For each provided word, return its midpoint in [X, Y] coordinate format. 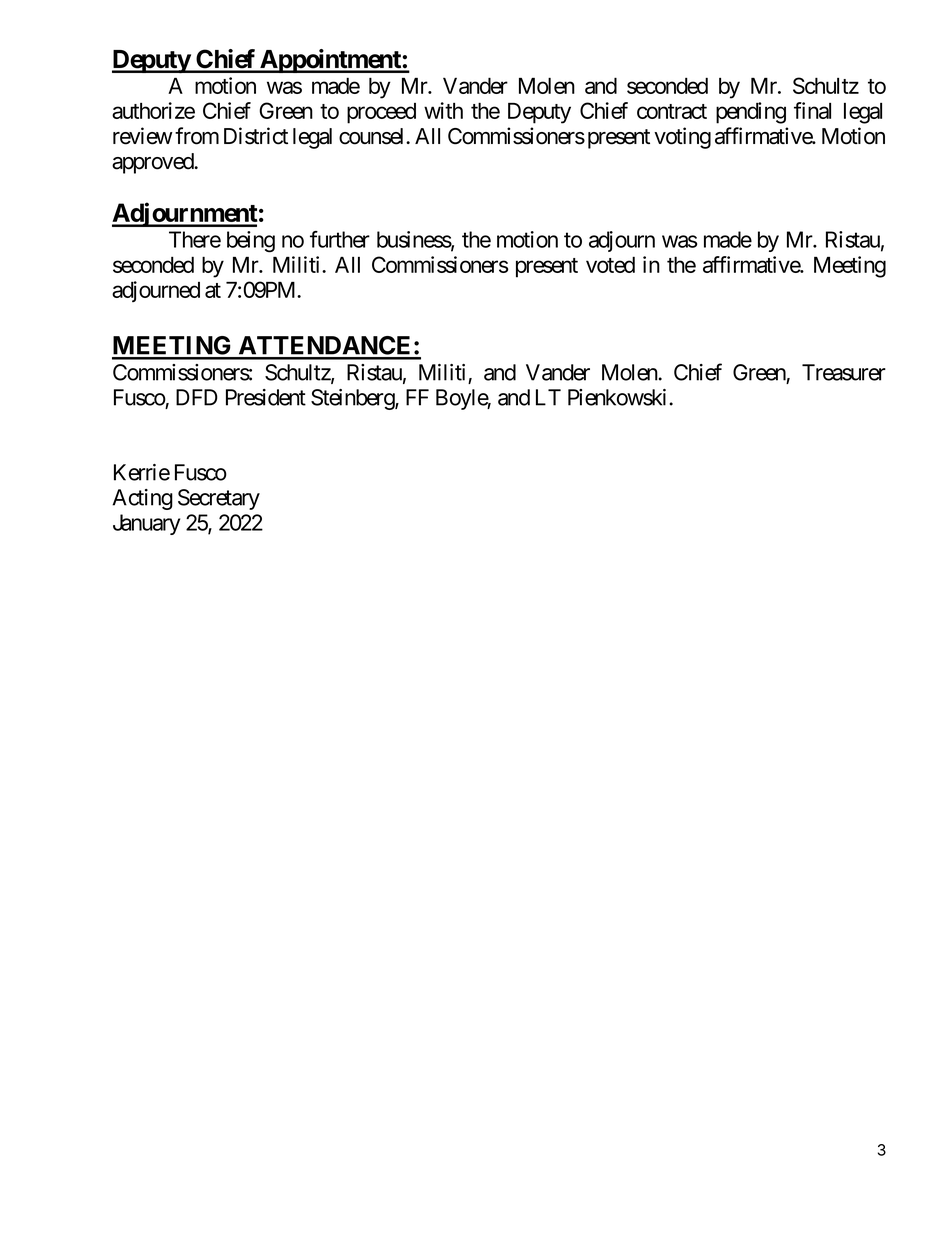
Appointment [330, 61]
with [443, 110]
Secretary [219, 499]
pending [751, 113]
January [146, 524]
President [266, 397]
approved [153, 163]
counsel [373, 136]
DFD [197, 397]
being [251, 242]
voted [610, 264]
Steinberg [353, 399]
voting [682, 138]
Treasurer [844, 372]
